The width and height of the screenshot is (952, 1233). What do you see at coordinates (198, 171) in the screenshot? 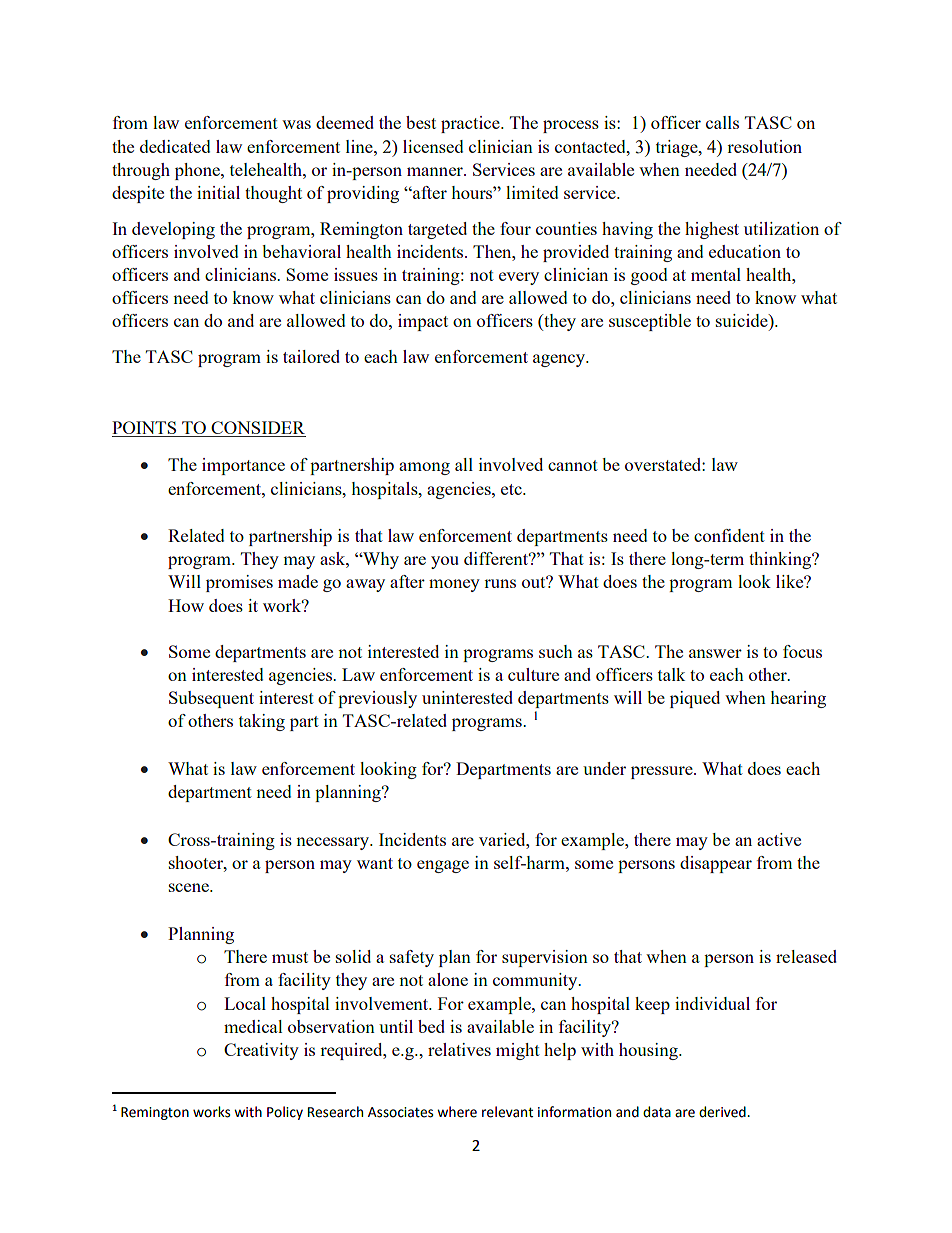
I see `phone` at bounding box center [198, 171].
